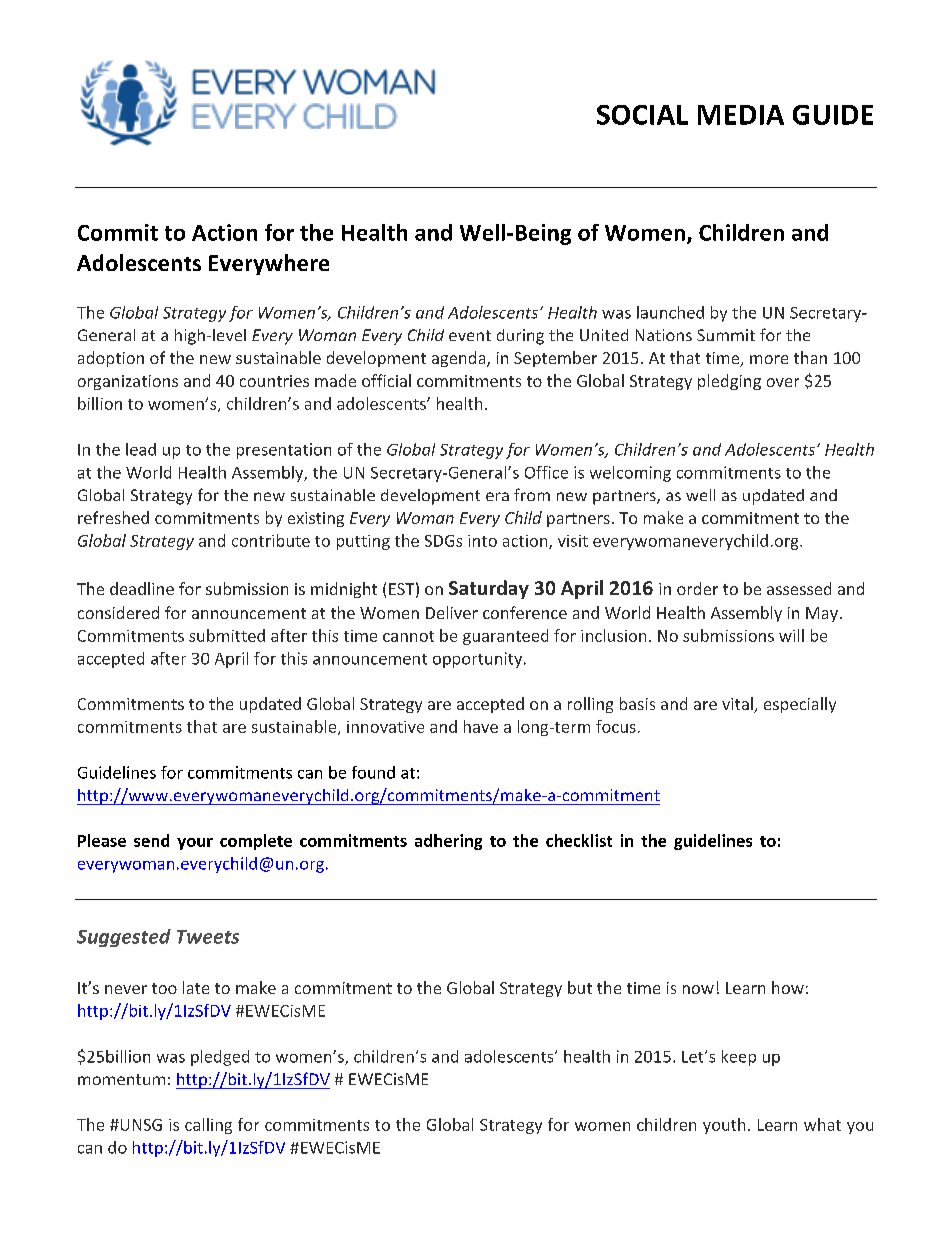  Describe the element at coordinates (220, 1058) in the image. I see `pledged` at that location.
